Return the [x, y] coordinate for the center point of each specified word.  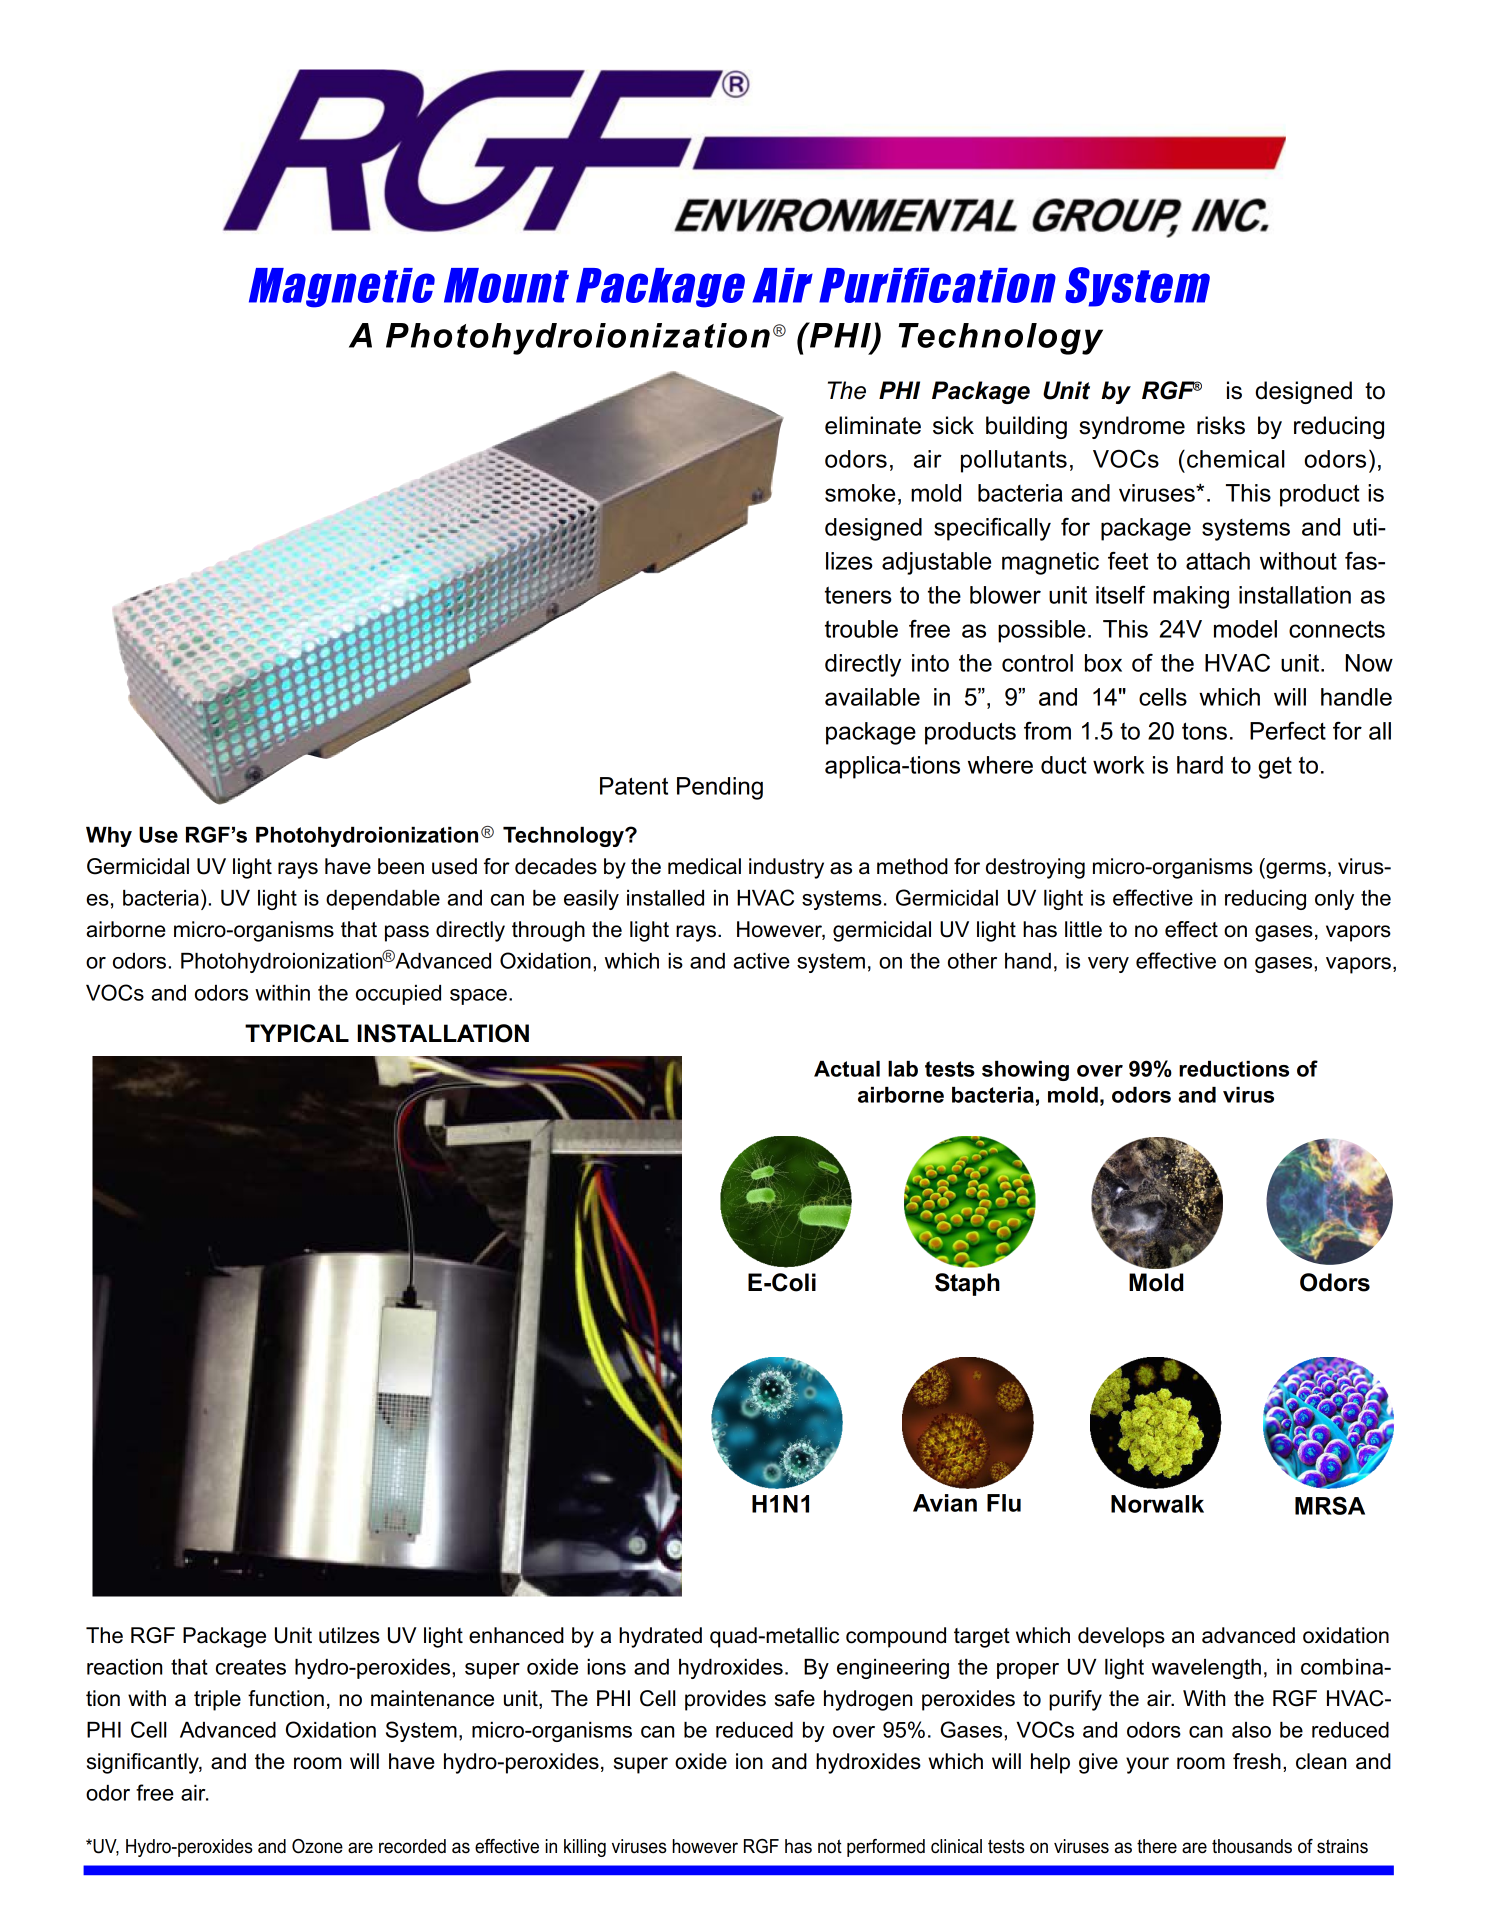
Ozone [317, 1846]
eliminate [873, 425]
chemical [1236, 459]
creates [251, 1667]
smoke [860, 493]
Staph [967, 1284]
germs [1295, 870]
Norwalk [1157, 1504]
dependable [383, 900]
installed [665, 898]
